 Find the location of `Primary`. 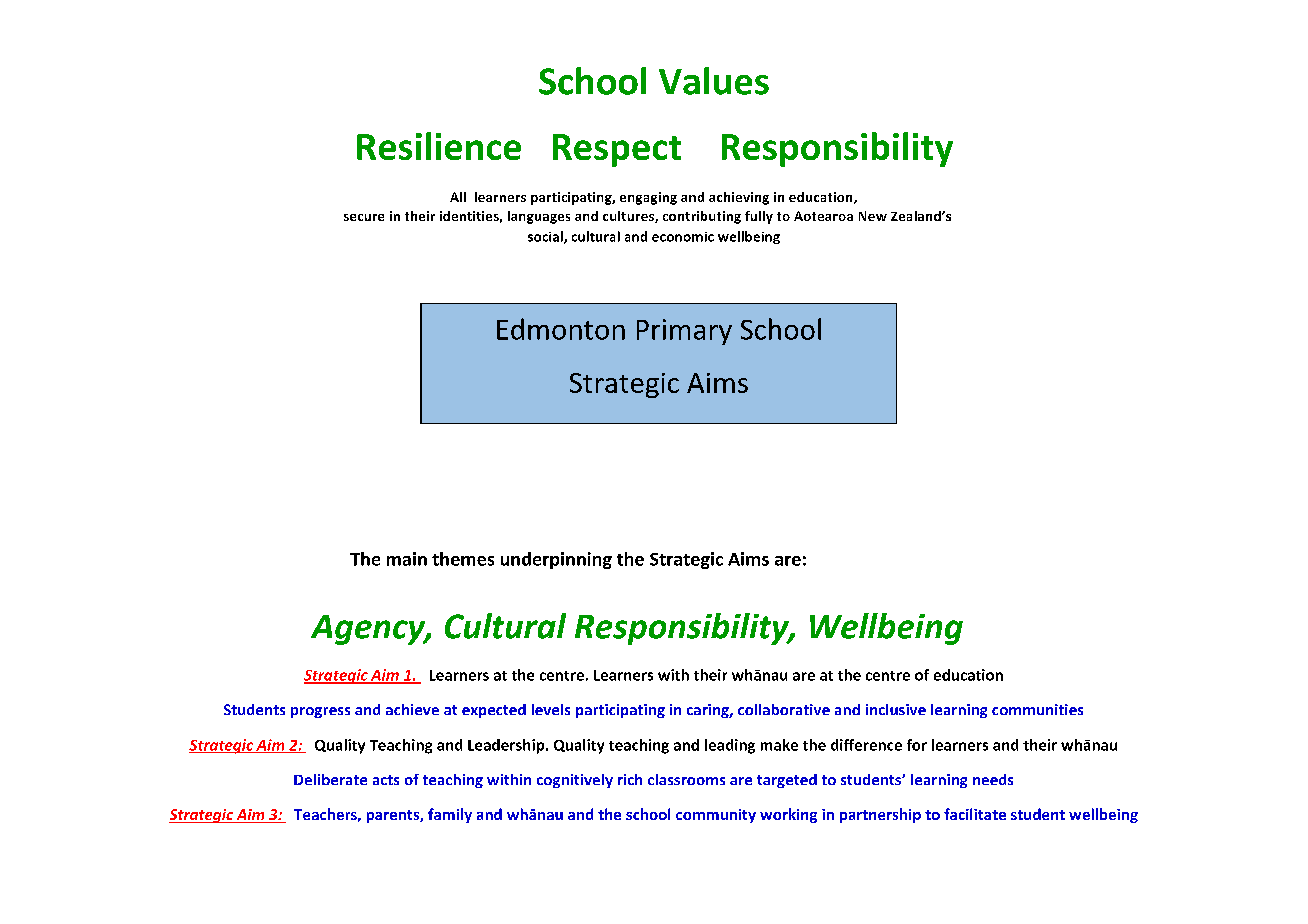

Primary is located at coordinates (684, 332).
